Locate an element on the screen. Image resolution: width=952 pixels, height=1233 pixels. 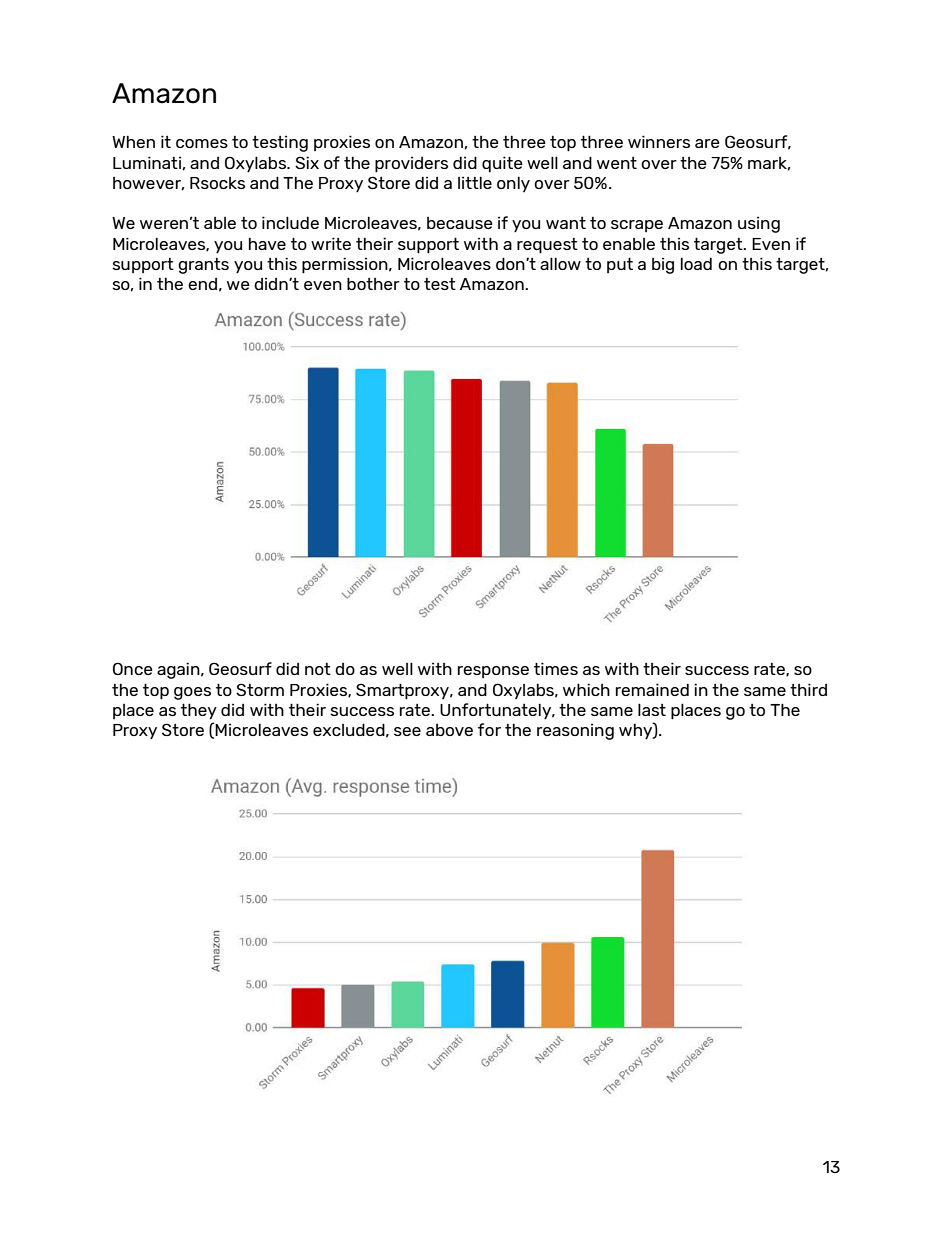
not is located at coordinates (318, 669).
